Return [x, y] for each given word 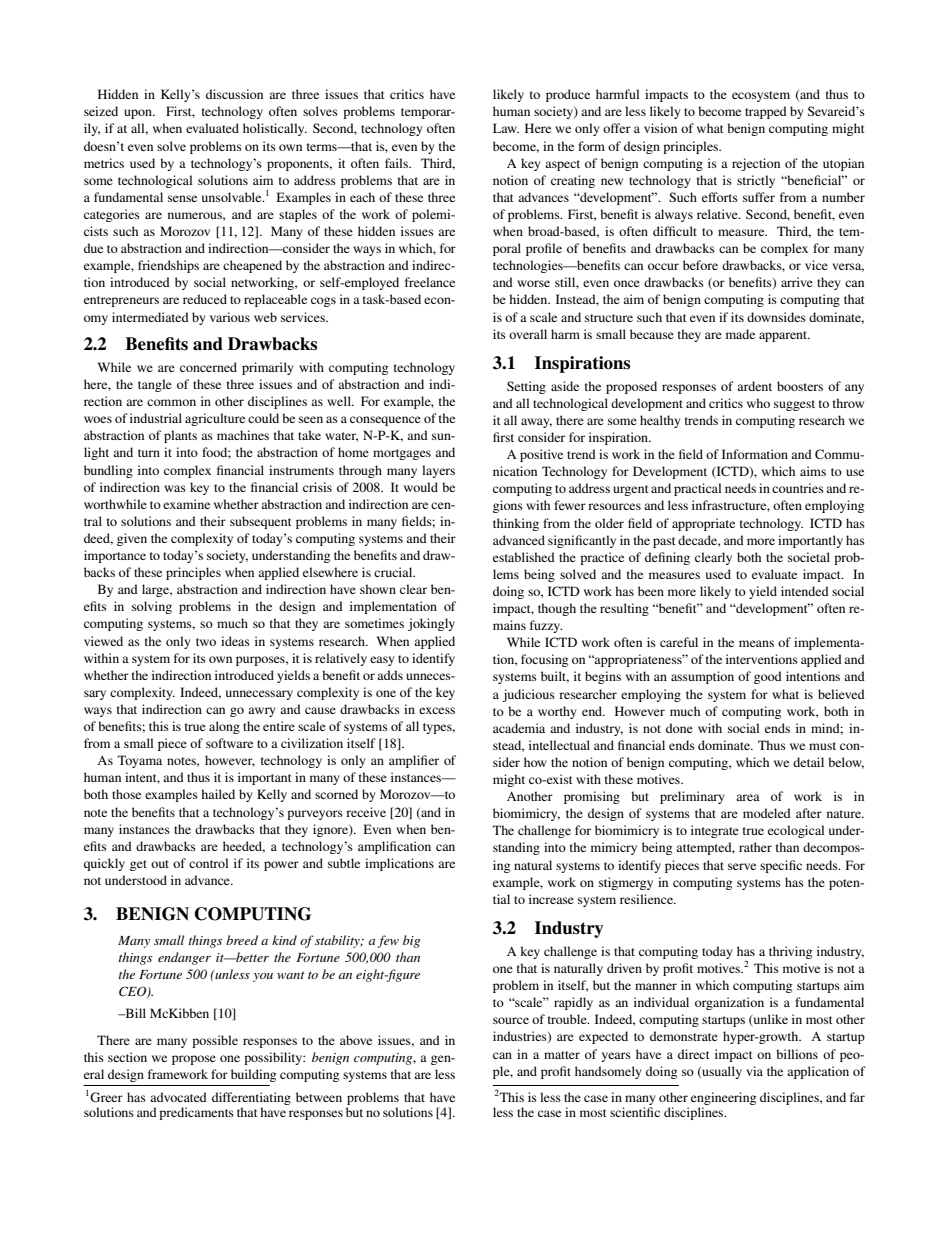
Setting [526, 387]
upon [139, 114]
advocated [178, 1097]
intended [805, 591]
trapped [766, 112]
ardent [754, 386]
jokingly [431, 624]
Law [506, 128]
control [208, 863]
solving [152, 607]
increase [551, 899]
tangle [155, 385]
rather [755, 847]
